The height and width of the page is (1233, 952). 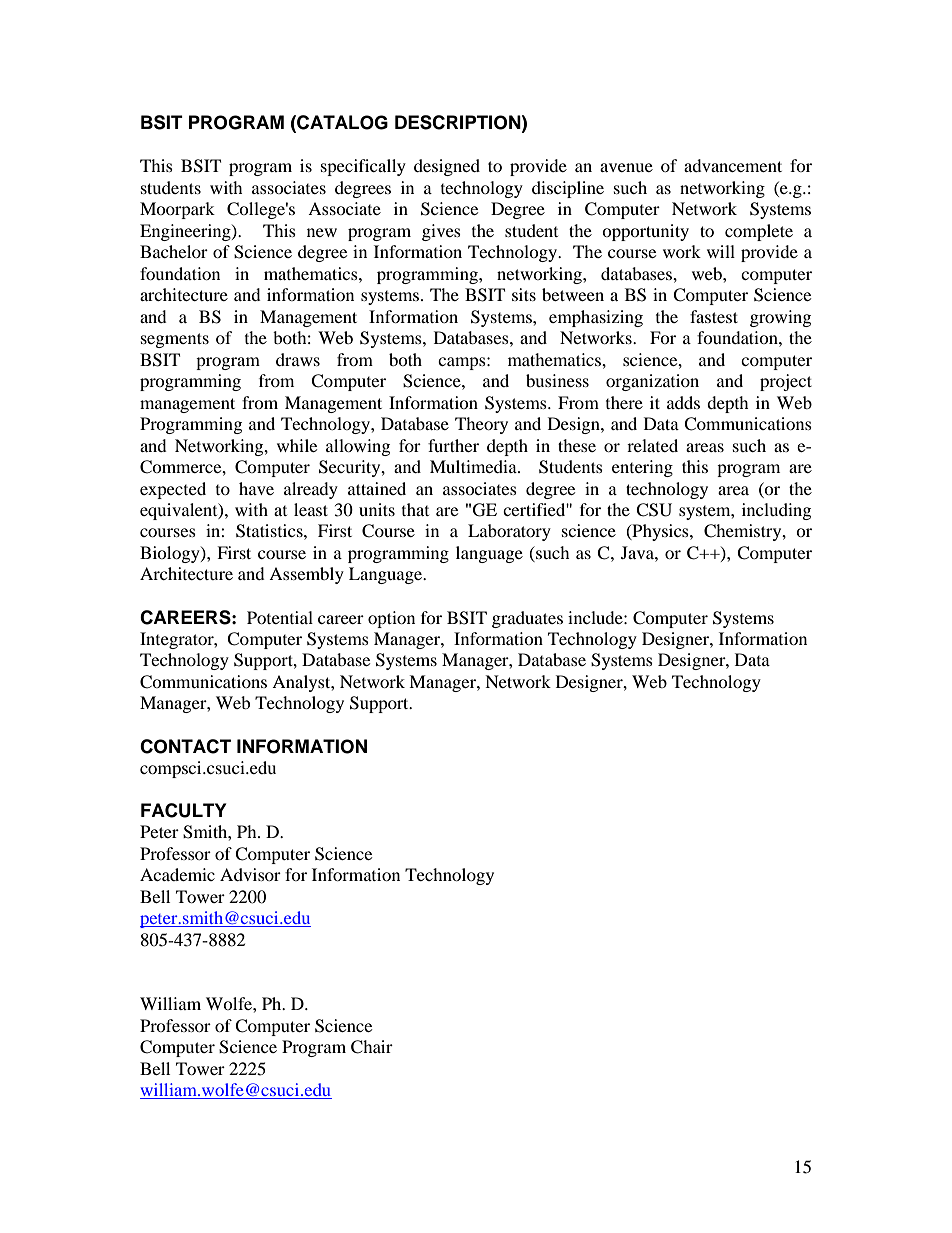 I want to click on draws, so click(x=298, y=359).
